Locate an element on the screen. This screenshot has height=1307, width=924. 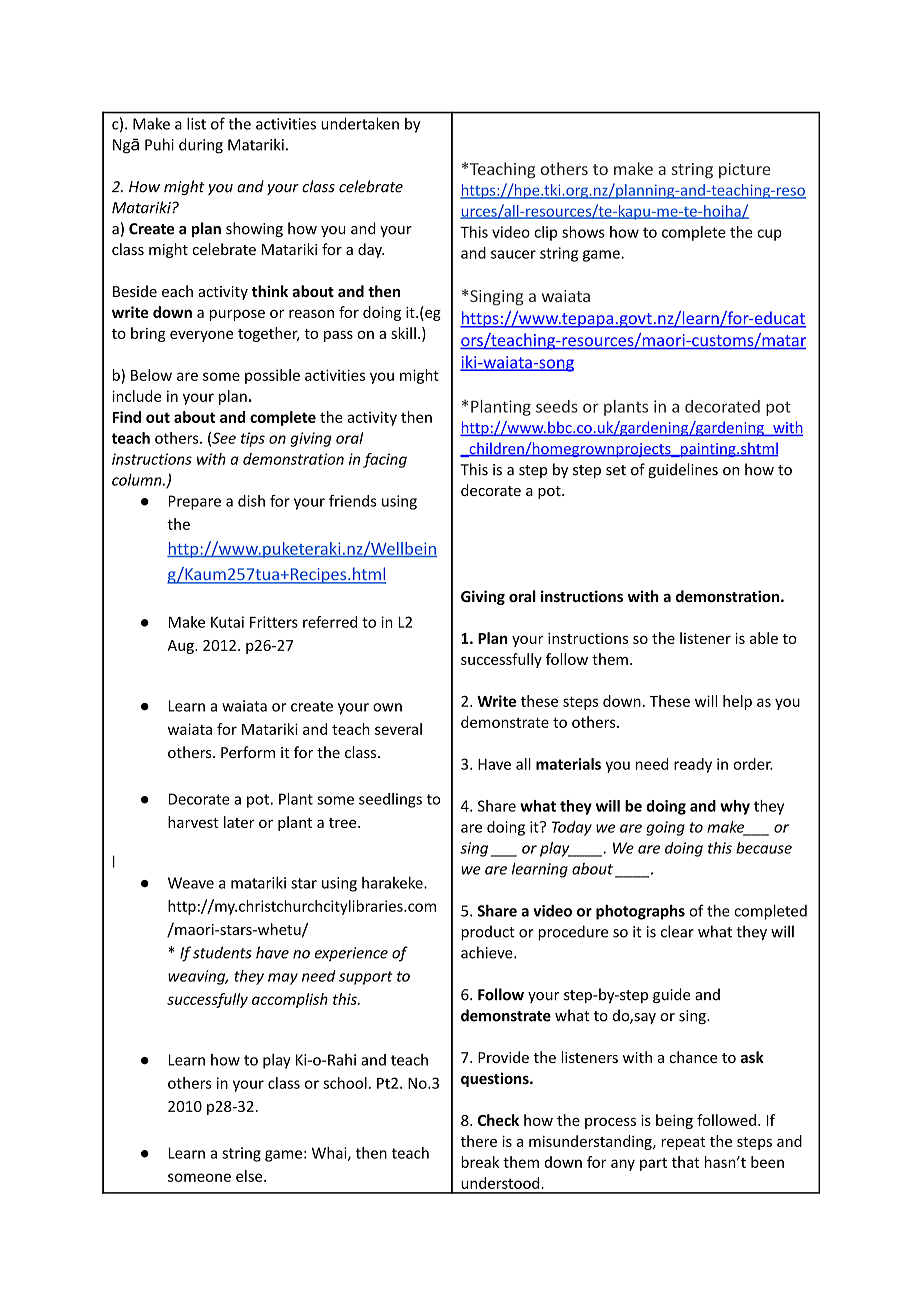
several is located at coordinates (398, 729).
